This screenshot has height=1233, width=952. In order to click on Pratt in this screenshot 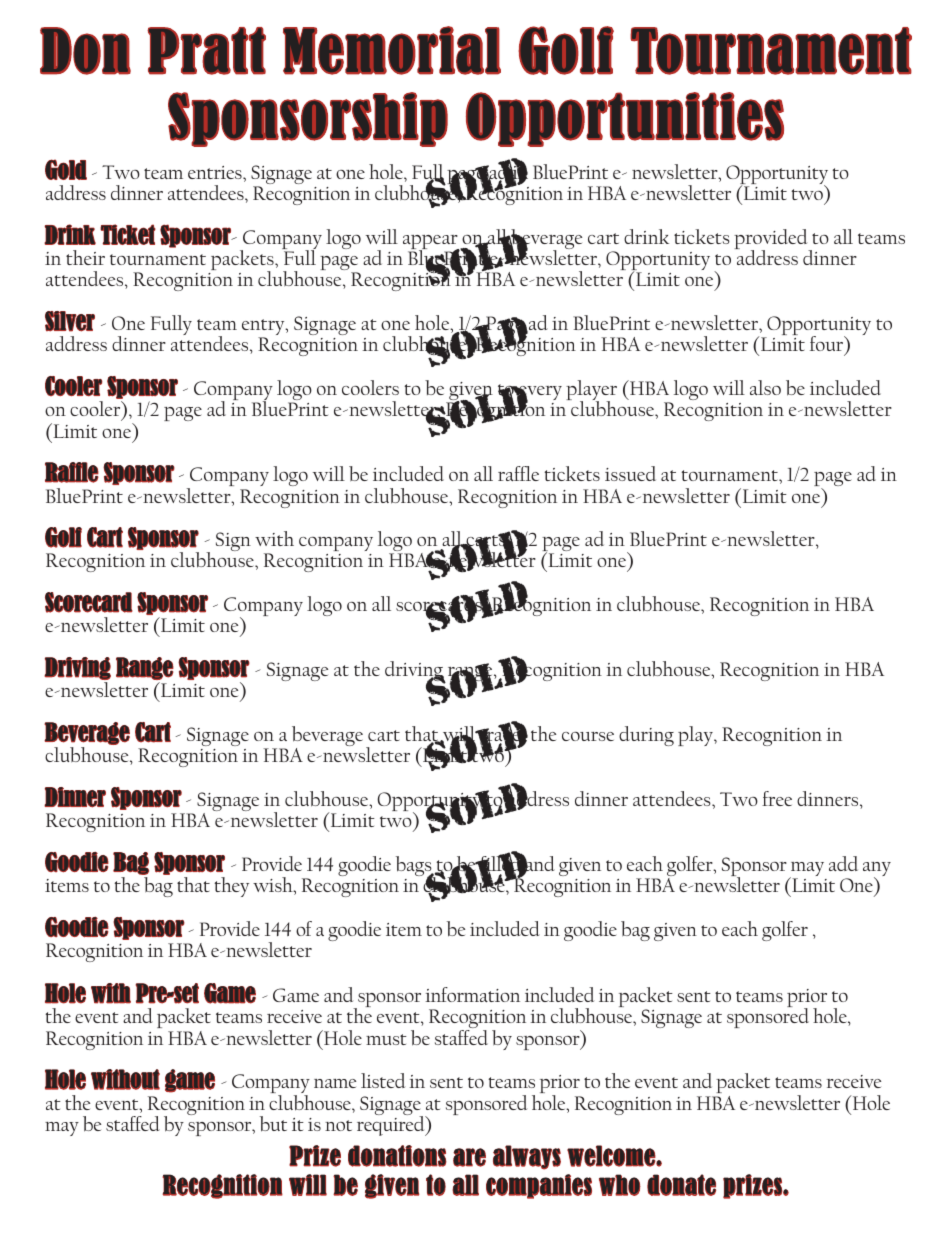, I will do `click(206, 51)`.
